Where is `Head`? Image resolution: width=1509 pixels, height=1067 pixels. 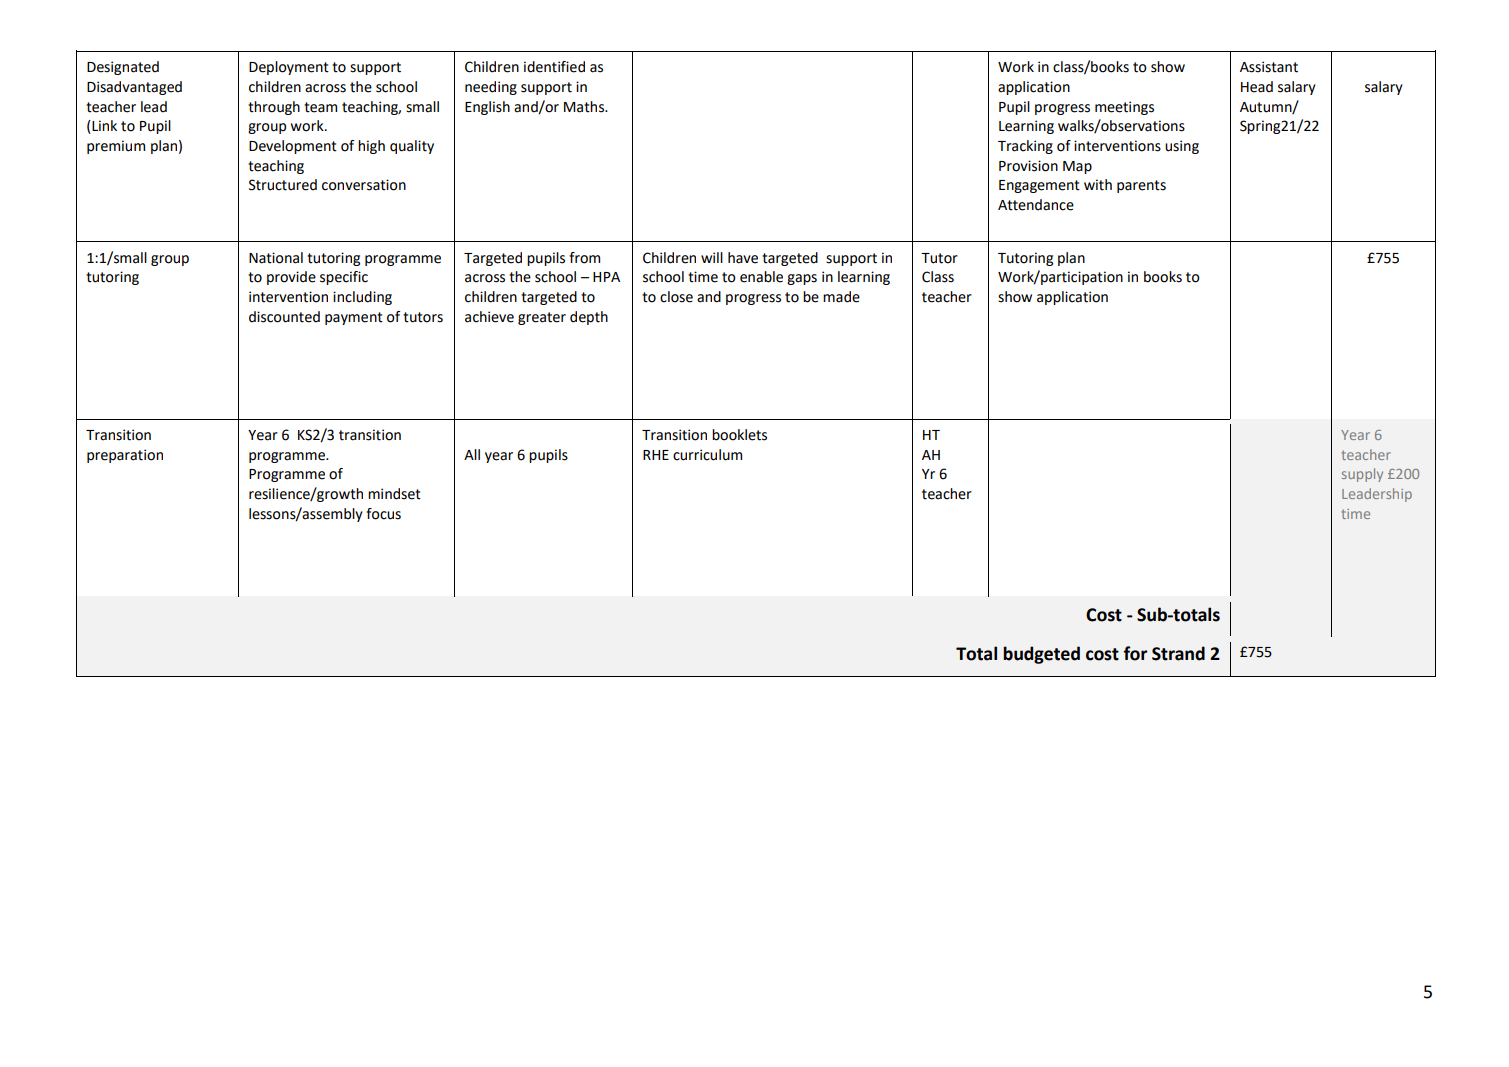
Head is located at coordinates (1257, 87).
